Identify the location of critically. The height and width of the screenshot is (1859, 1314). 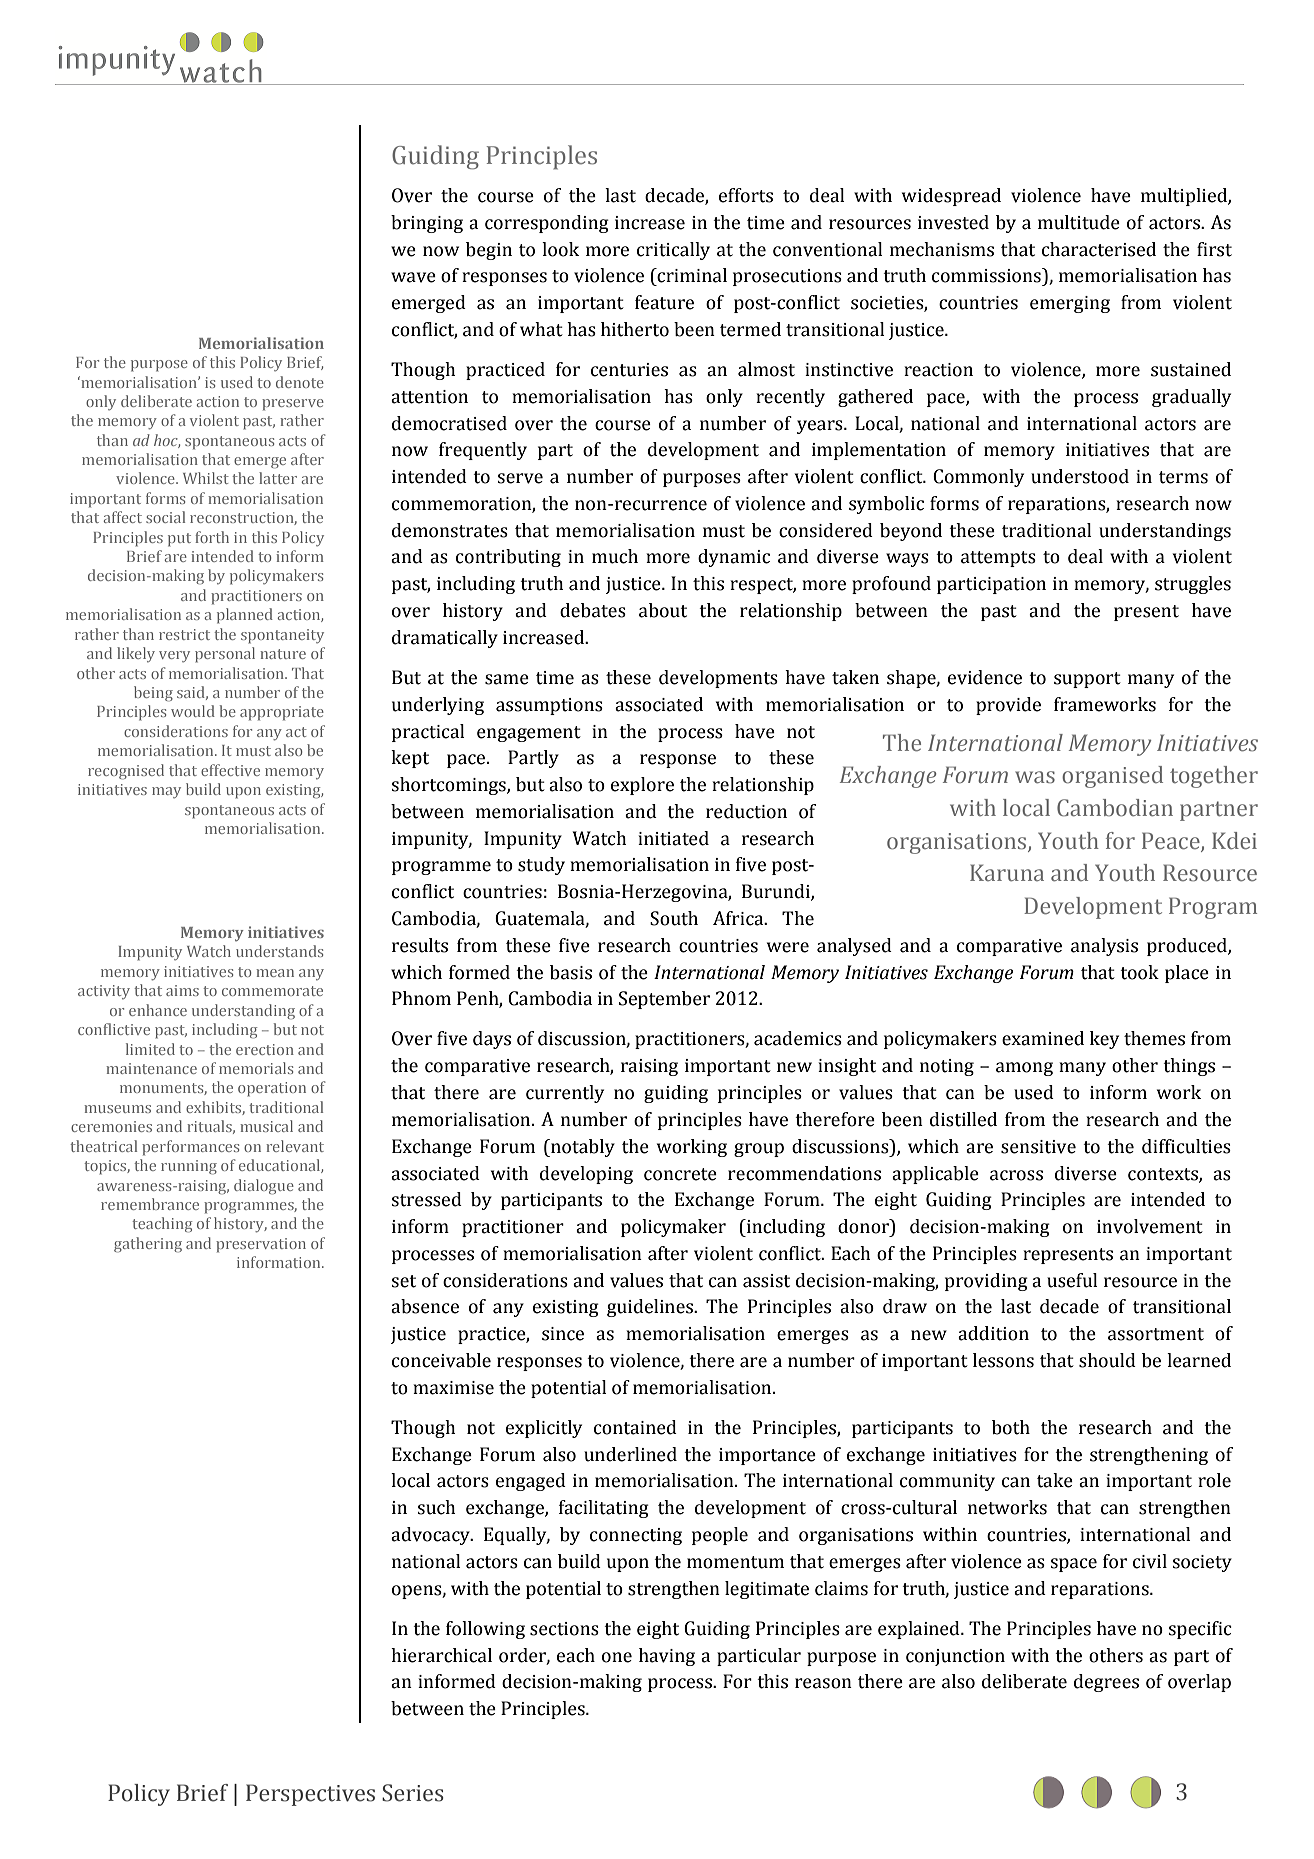
(673, 251).
